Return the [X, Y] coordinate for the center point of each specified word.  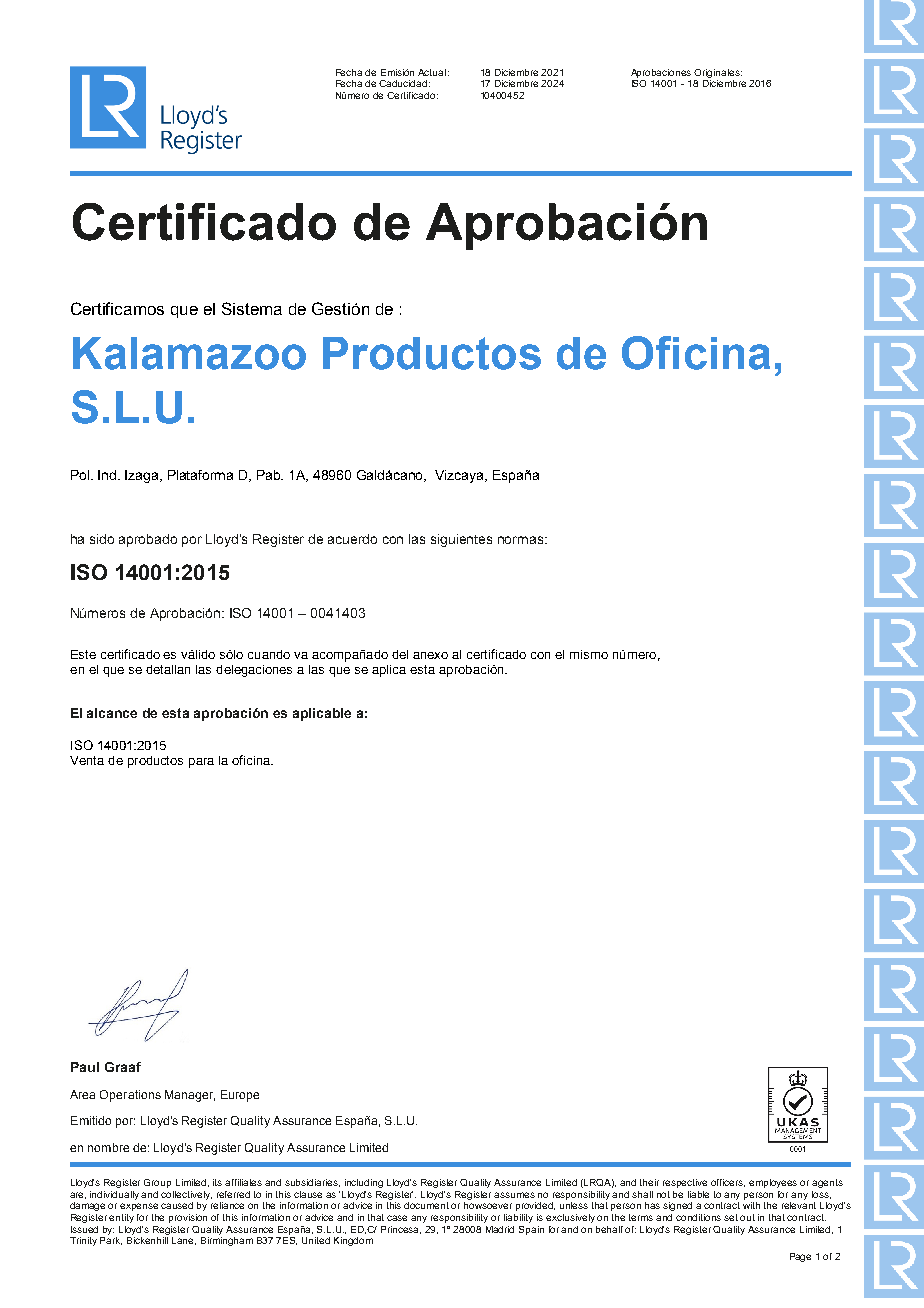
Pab [270, 475]
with [751, 1205]
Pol [81, 475]
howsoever [488, 1205]
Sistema [252, 308]
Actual [432, 72]
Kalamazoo [189, 353]
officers [728, 1183]
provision [188, 1218]
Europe [240, 1096]
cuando [269, 654]
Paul [85, 1067]
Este [83, 654]
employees [773, 1183]
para [201, 763]
